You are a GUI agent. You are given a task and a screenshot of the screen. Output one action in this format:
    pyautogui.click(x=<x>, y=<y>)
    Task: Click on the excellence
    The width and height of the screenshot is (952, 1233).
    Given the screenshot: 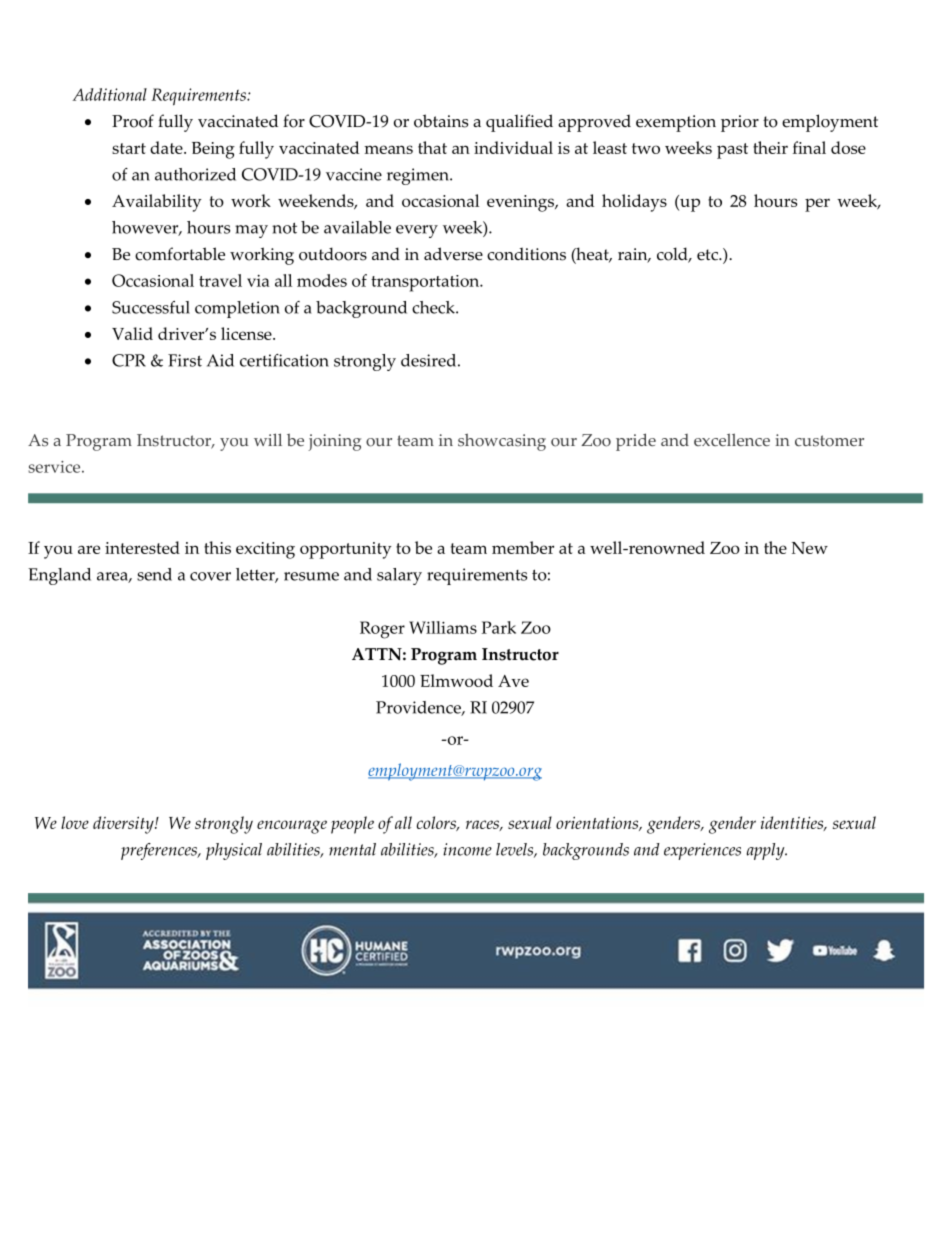 What is the action you would take?
    pyautogui.click(x=732, y=439)
